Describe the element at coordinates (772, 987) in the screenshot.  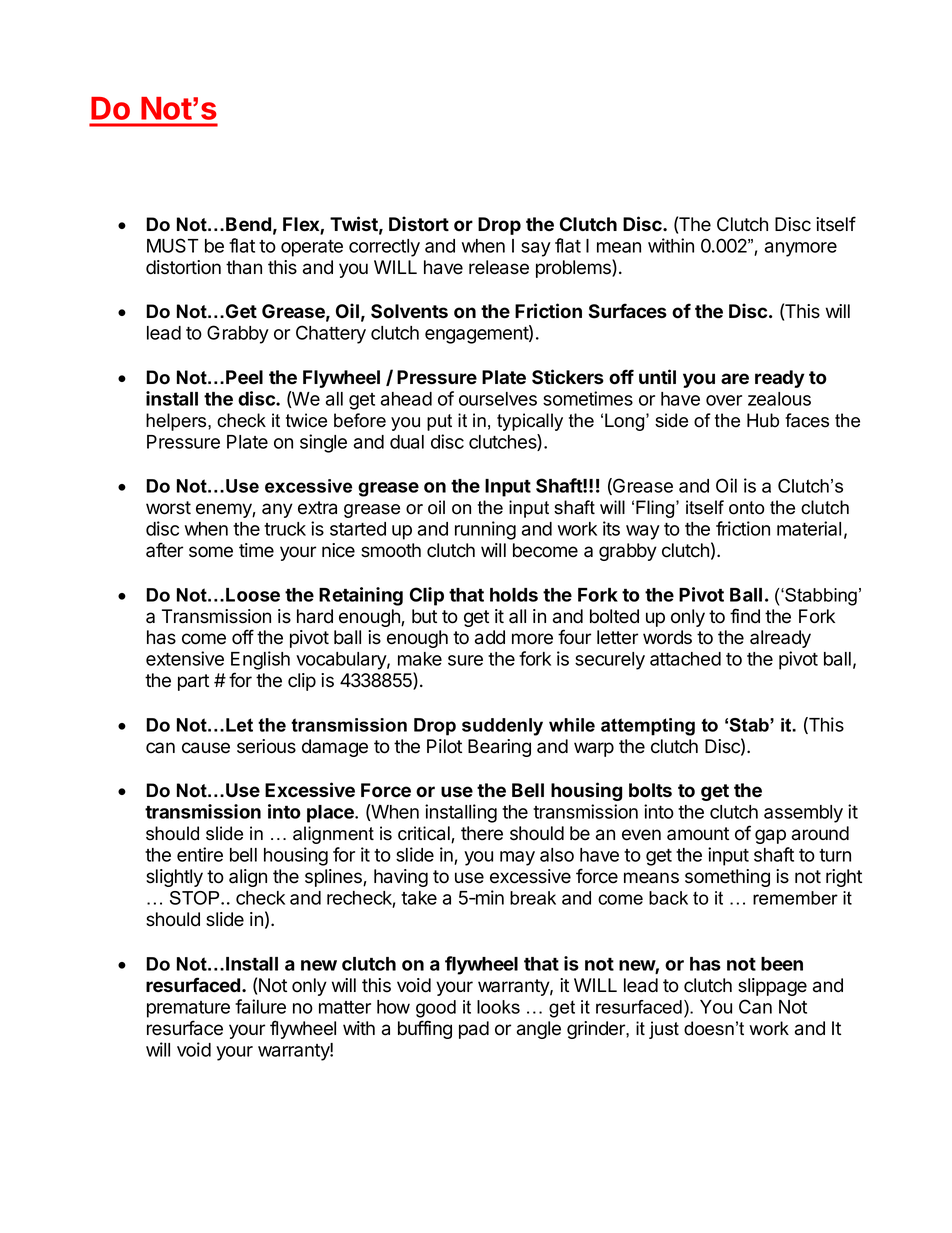
I see `slippage` at that location.
